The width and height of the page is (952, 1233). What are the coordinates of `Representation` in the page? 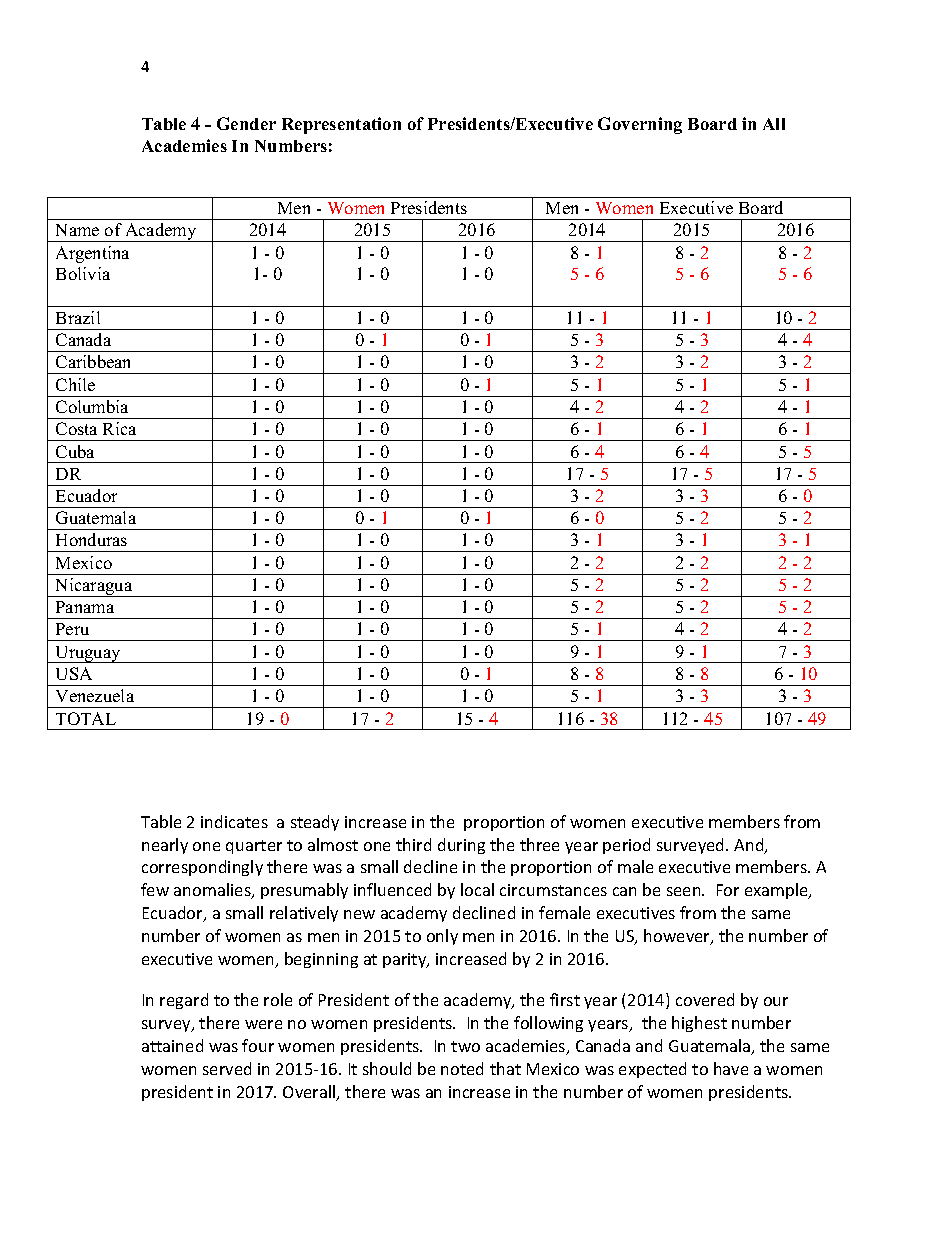 It's located at (341, 125).
